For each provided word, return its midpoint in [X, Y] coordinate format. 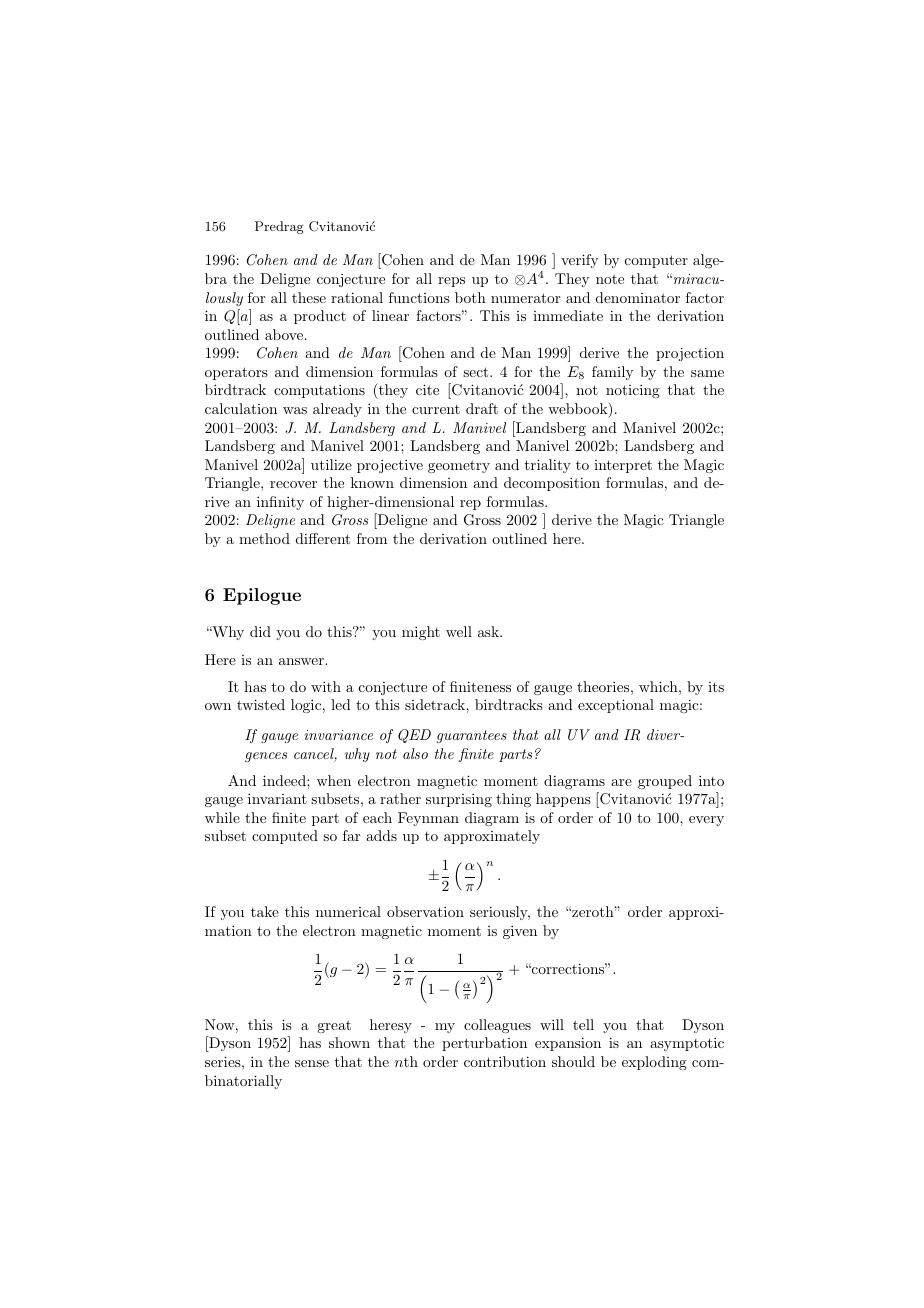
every [706, 821]
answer [302, 661]
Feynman [428, 819]
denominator [638, 297]
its [716, 687]
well [459, 631]
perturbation [484, 1044]
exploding [654, 1063]
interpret [623, 466]
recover [293, 484]
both [470, 297]
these [309, 297]
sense [312, 1063]
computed [285, 837]
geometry [459, 466]
